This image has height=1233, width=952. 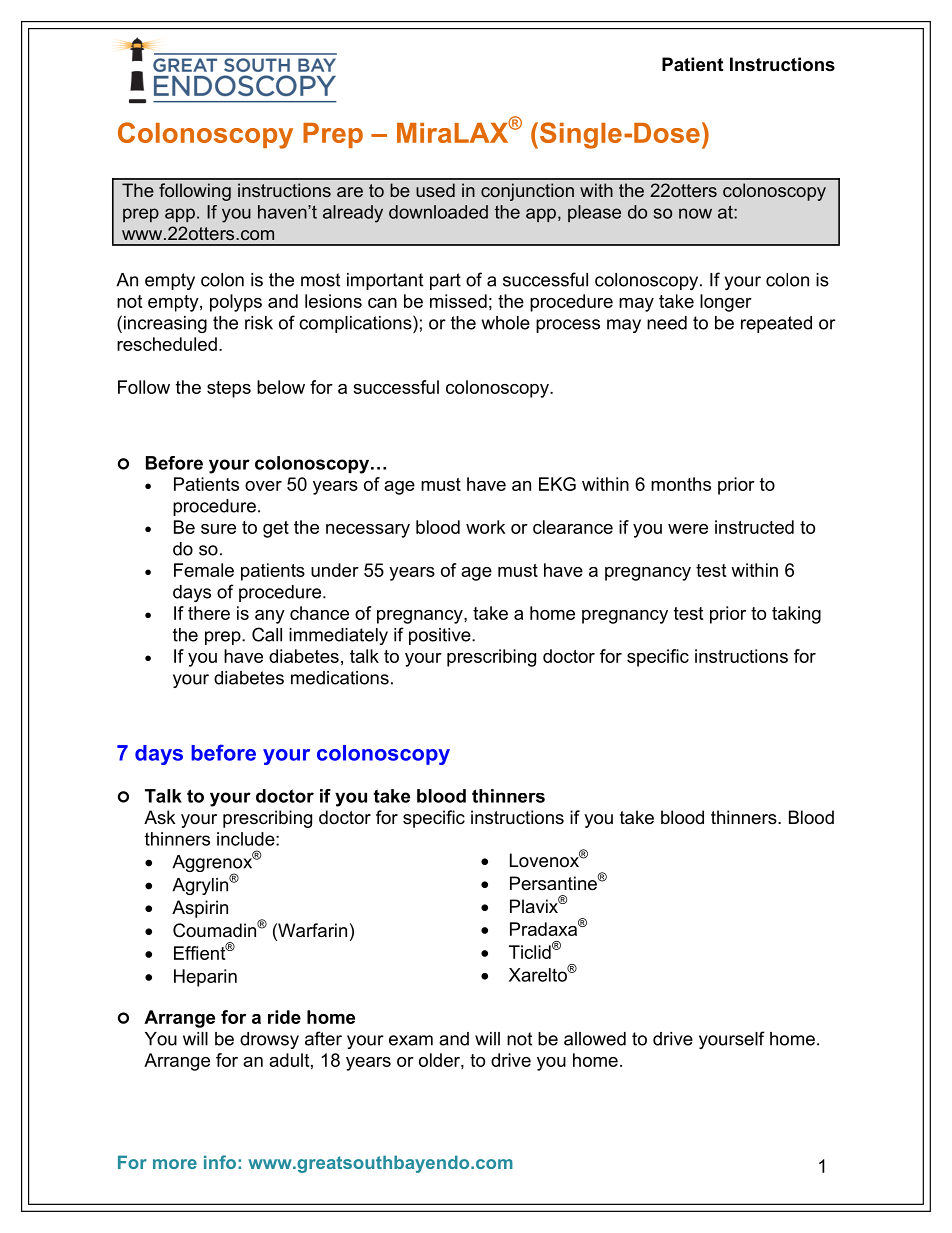 What do you see at coordinates (438, 212) in the image?
I see `downloaded` at bounding box center [438, 212].
